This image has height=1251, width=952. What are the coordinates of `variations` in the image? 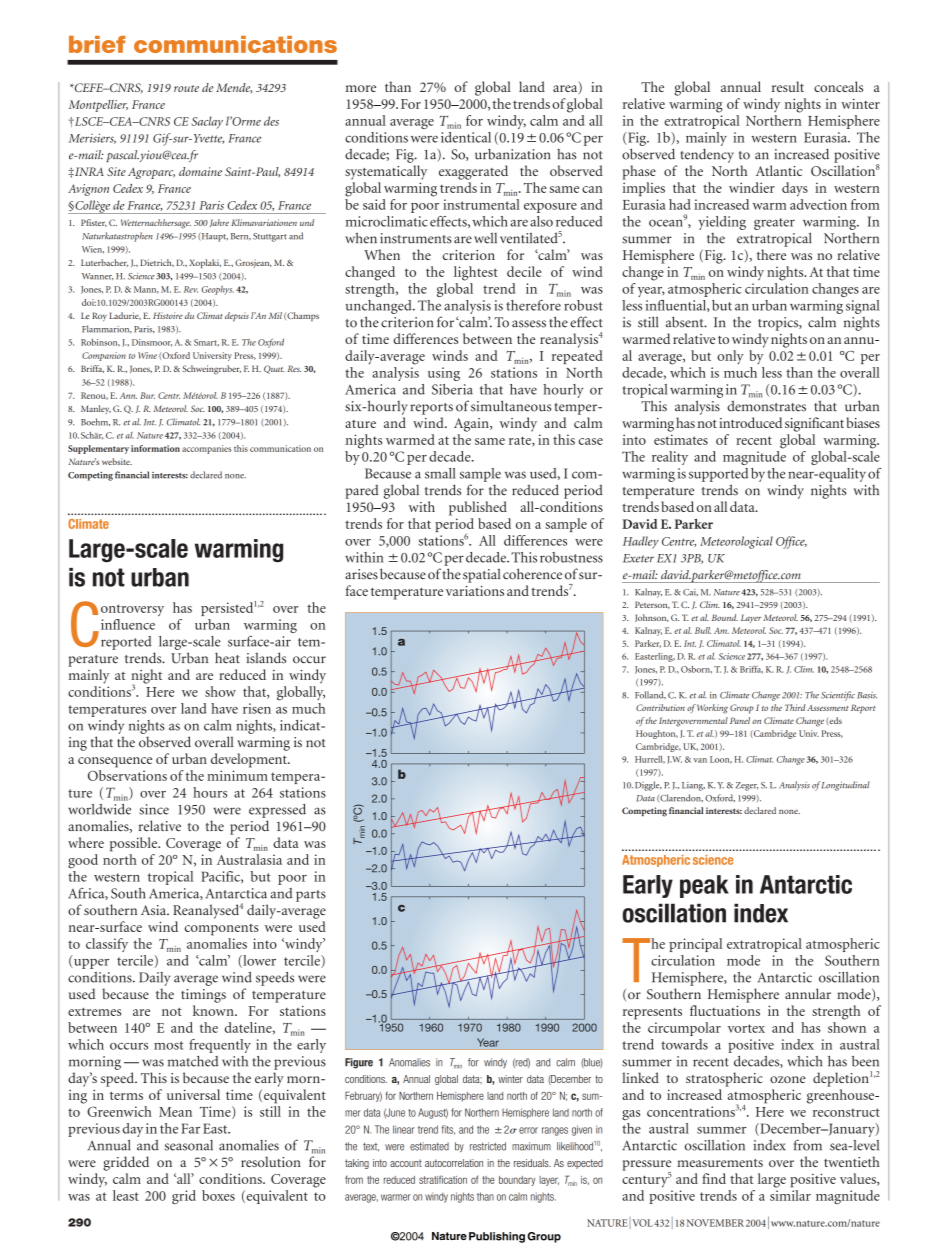 It's located at (475, 591).
